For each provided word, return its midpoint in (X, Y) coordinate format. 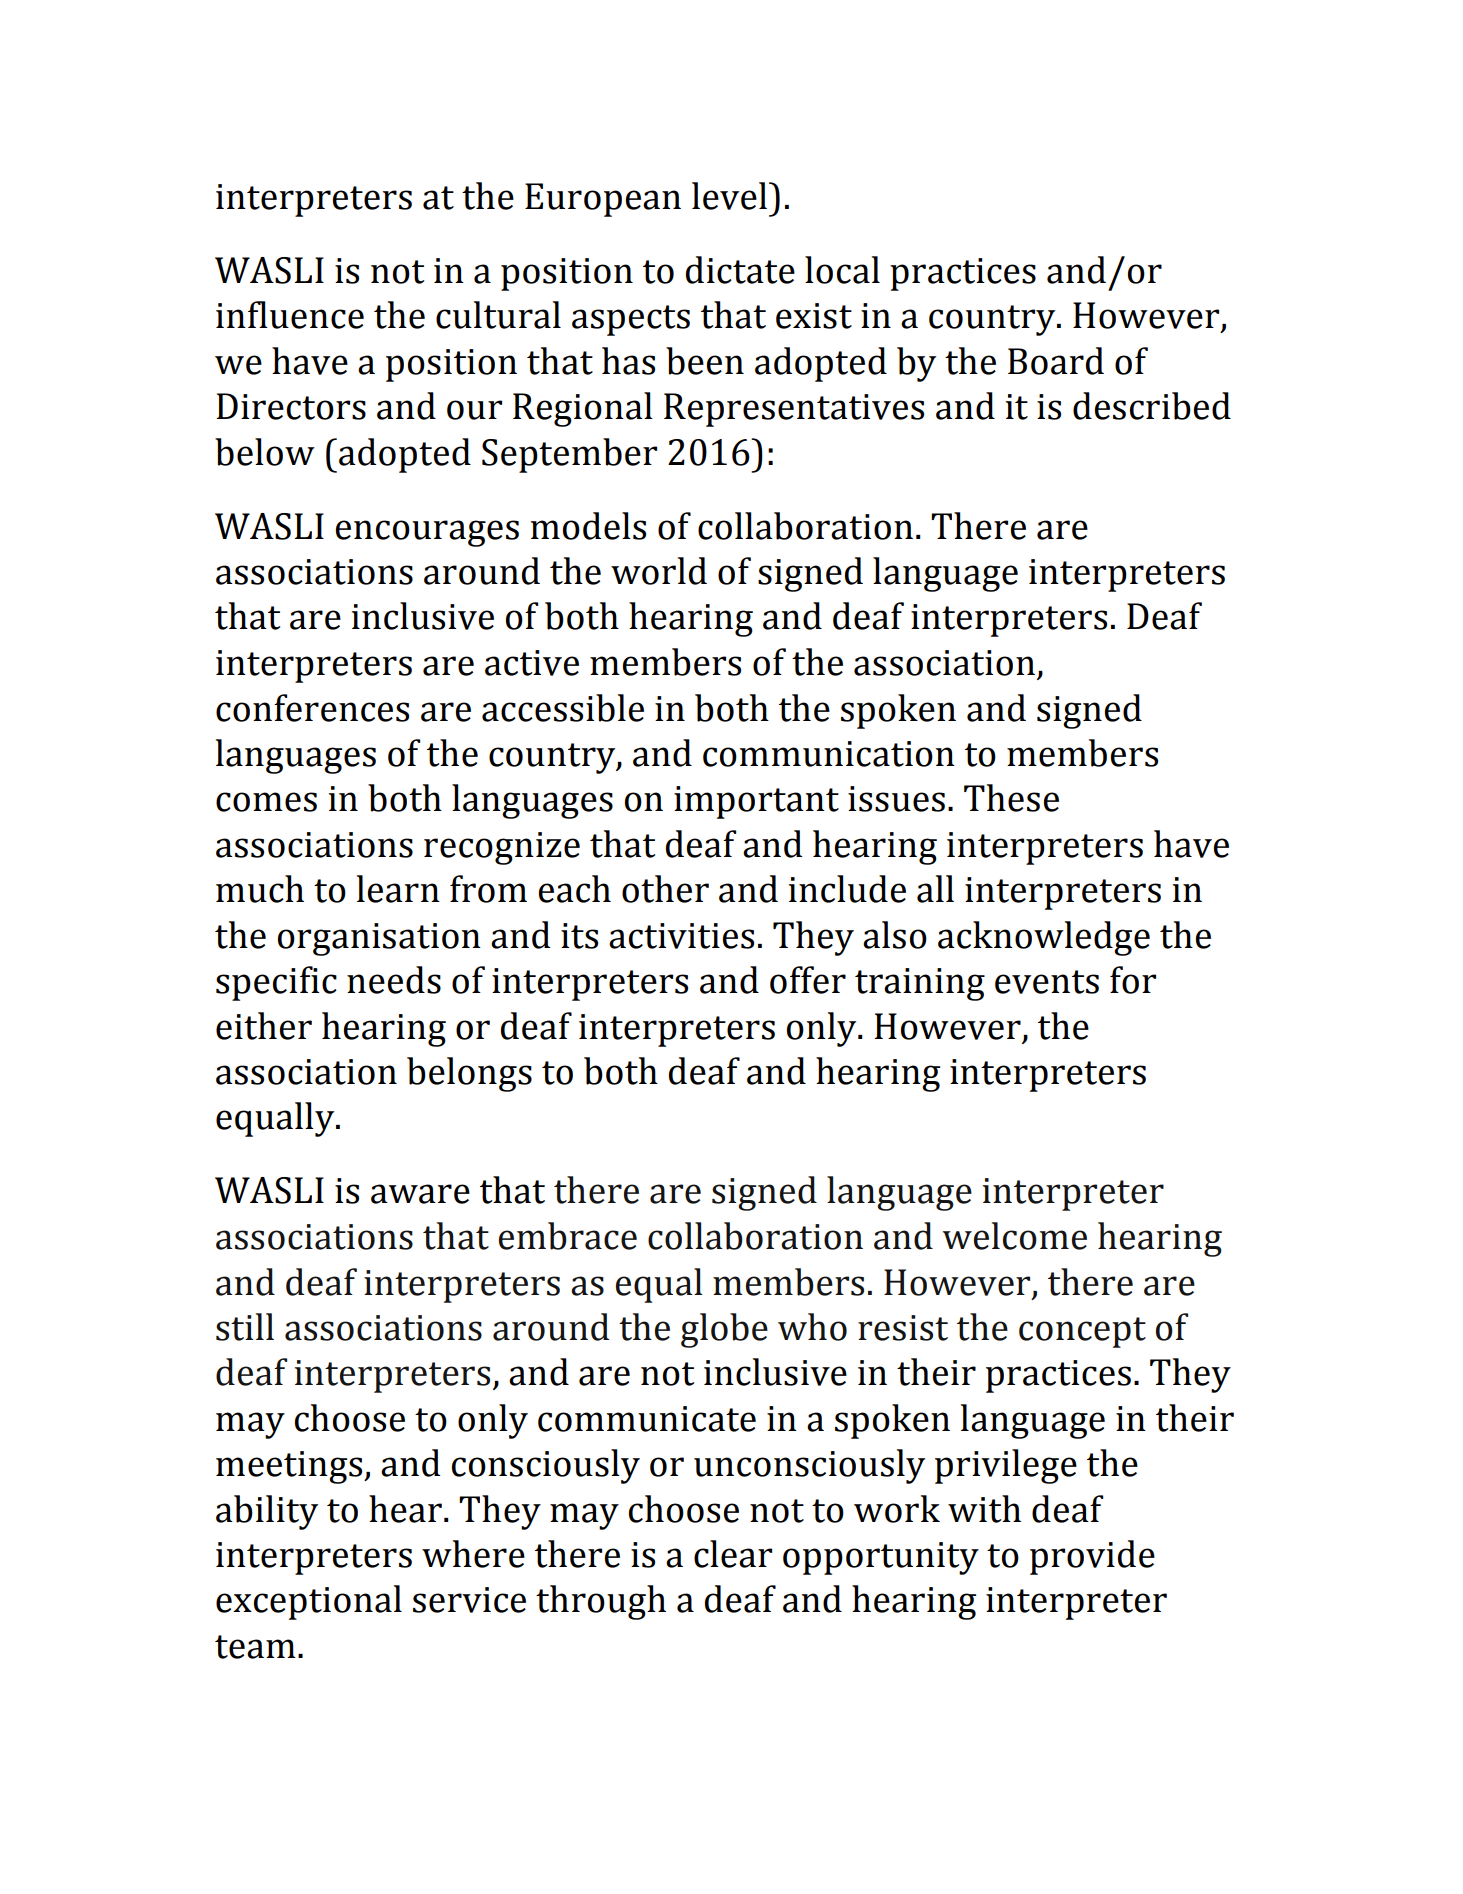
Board (1056, 361)
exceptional (309, 1602)
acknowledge (1044, 938)
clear (733, 1554)
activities (681, 936)
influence (290, 315)
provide (1092, 1557)
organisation (379, 939)
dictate (740, 270)
